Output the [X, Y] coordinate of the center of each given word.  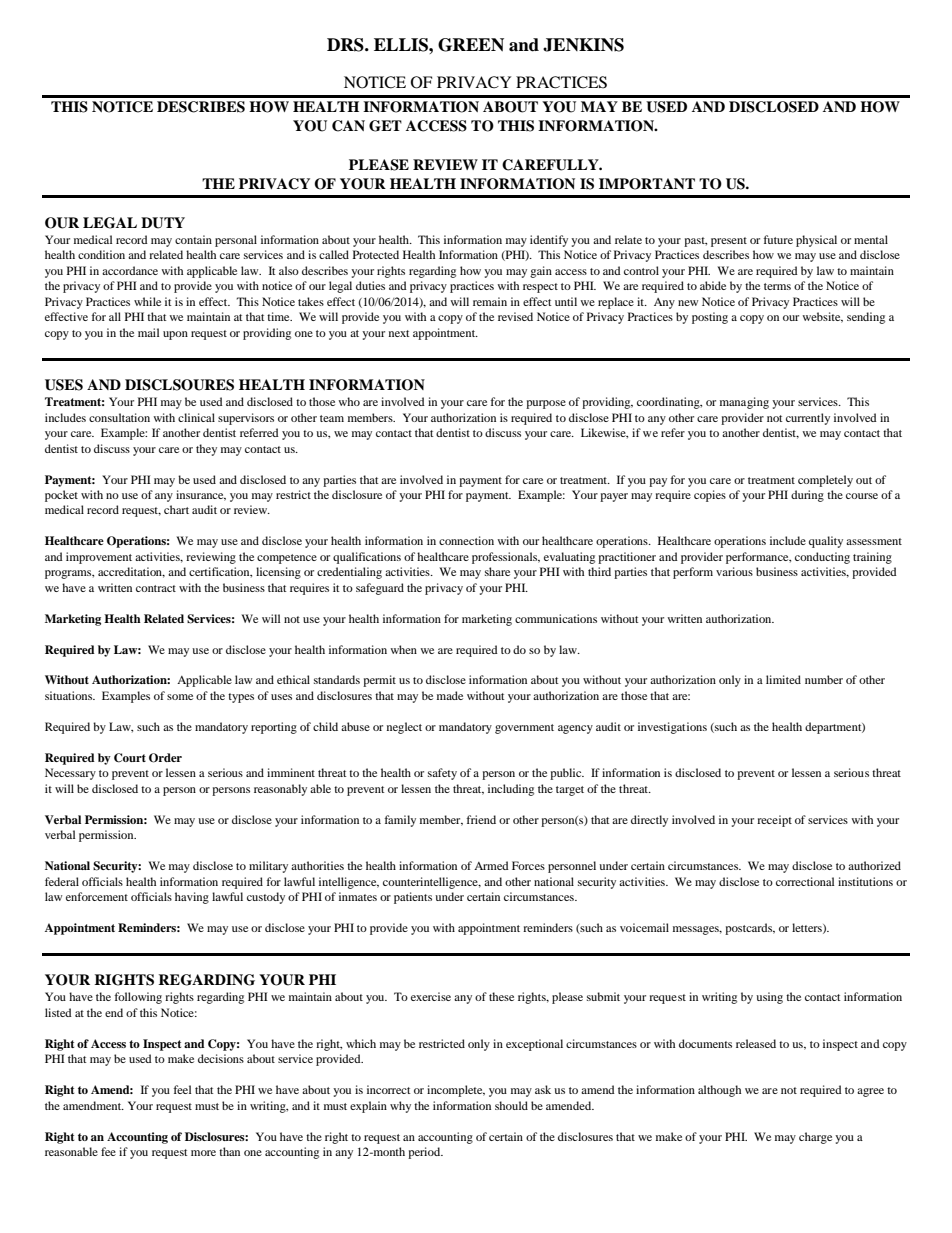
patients [413, 898]
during [807, 496]
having [192, 898]
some [180, 697]
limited [783, 679]
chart [176, 509]
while [147, 301]
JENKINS [583, 45]
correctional [805, 881]
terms [777, 286]
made [450, 695]
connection [466, 540]
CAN [348, 126]
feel [182, 1089]
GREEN [471, 45]
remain [490, 301]
